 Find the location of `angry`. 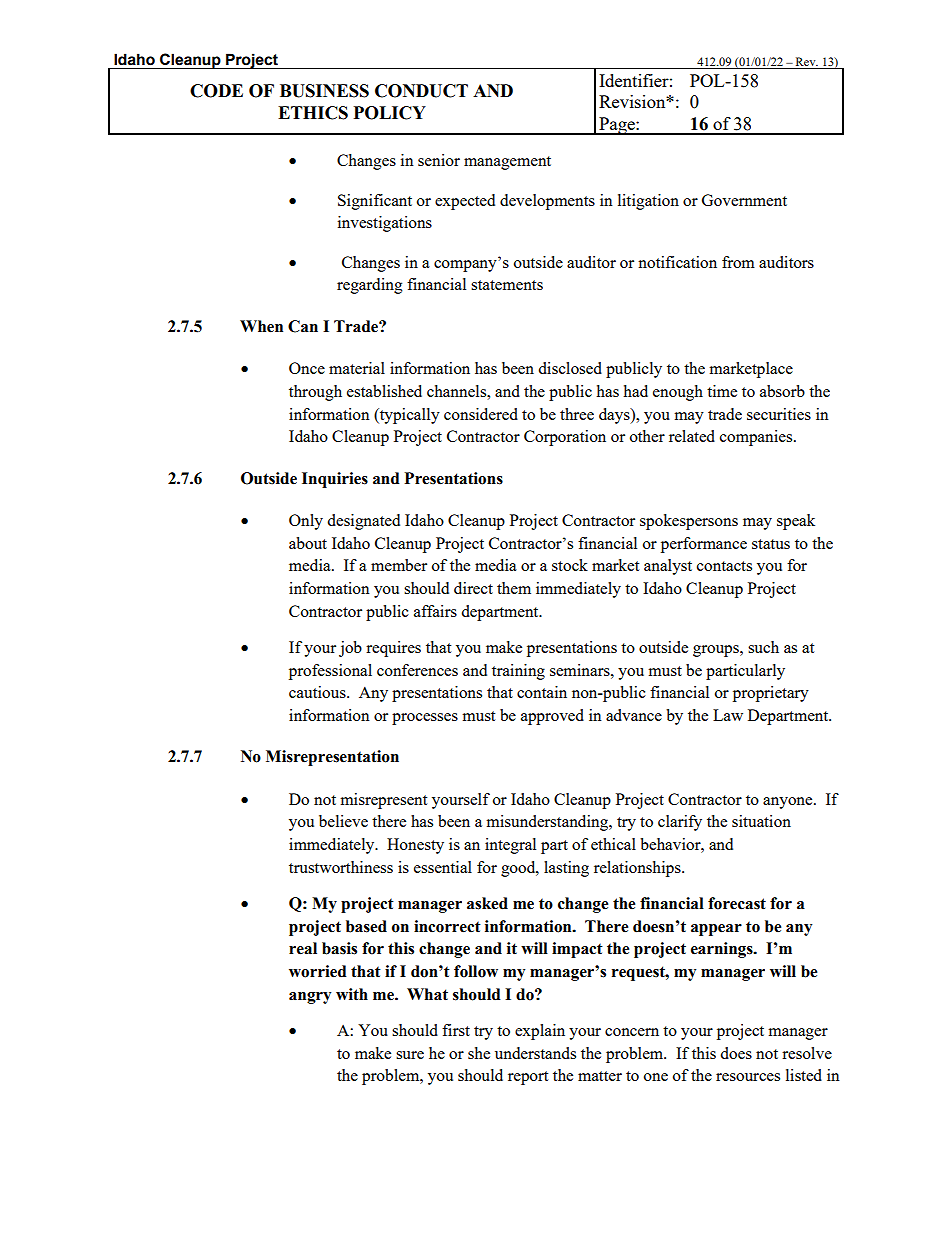

angry is located at coordinates (310, 998).
